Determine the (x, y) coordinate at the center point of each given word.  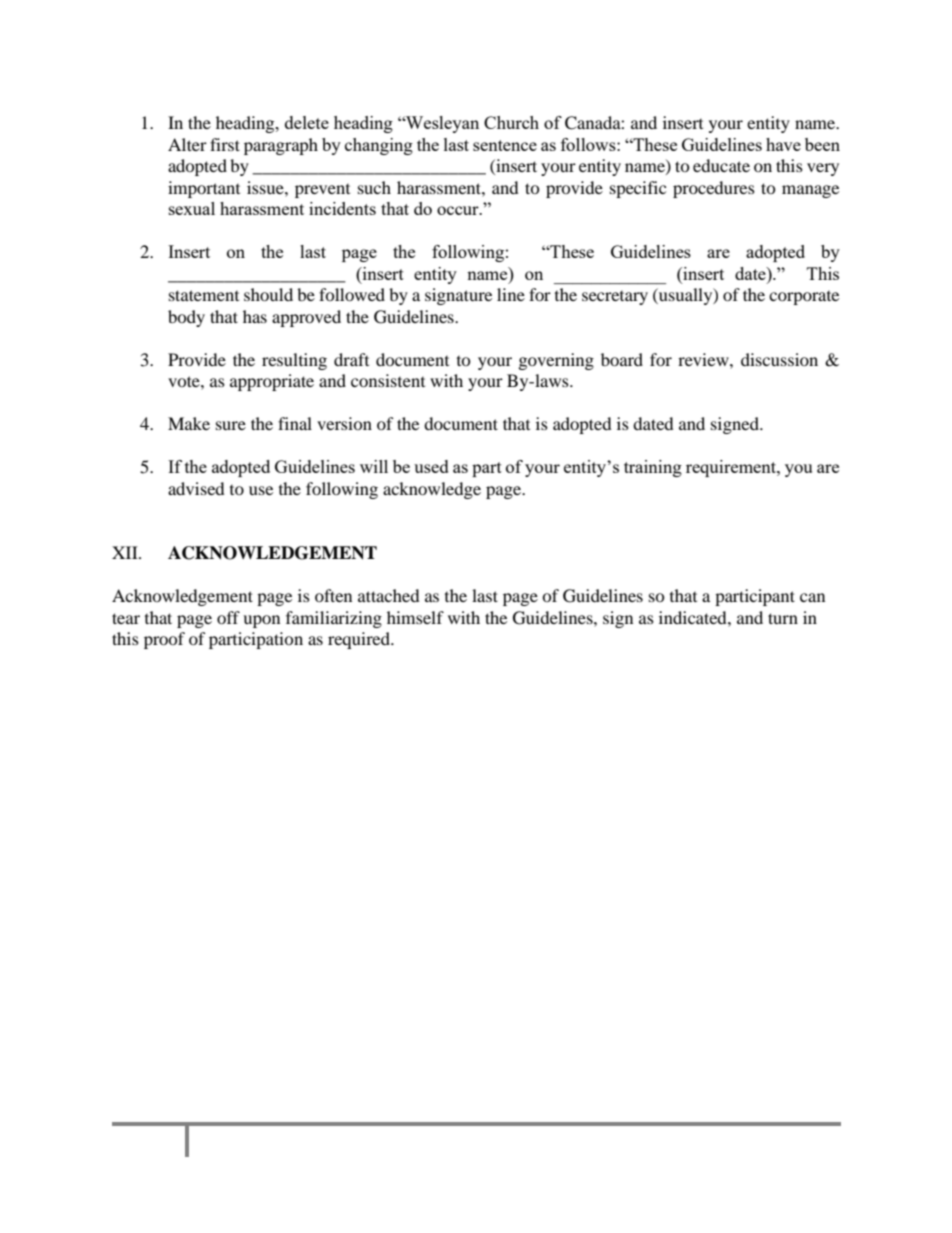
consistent (388, 380)
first (225, 144)
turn (783, 618)
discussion (779, 359)
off (228, 617)
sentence (505, 145)
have (783, 144)
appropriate (272, 382)
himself (415, 617)
